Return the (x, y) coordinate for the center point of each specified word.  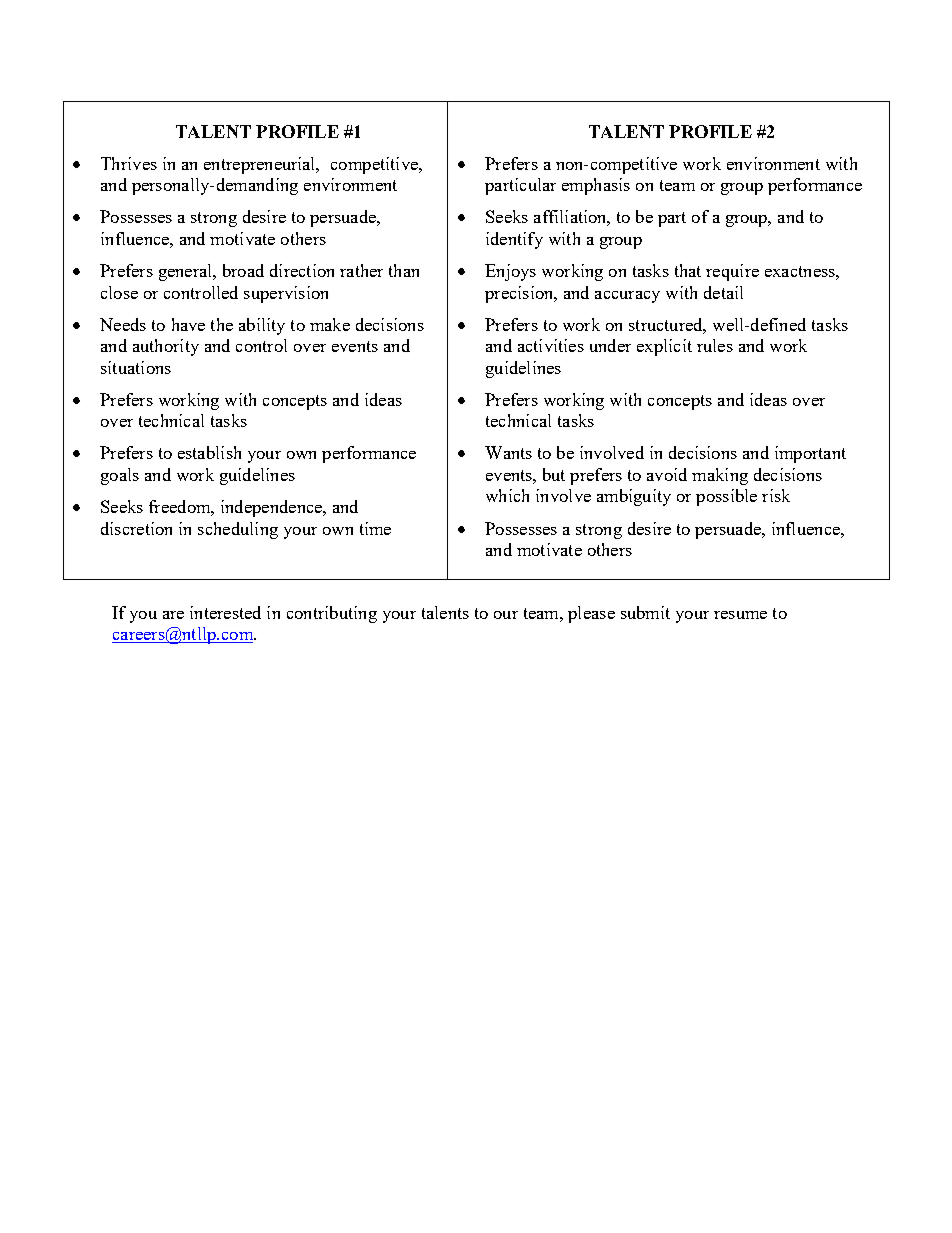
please (591, 614)
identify (514, 240)
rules (715, 345)
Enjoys (510, 272)
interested (225, 612)
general (187, 272)
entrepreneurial (261, 165)
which (507, 495)
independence (272, 508)
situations (136, 367)
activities (551, 345)
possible (726, 497)
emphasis (596, 186)
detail (723, 292)
